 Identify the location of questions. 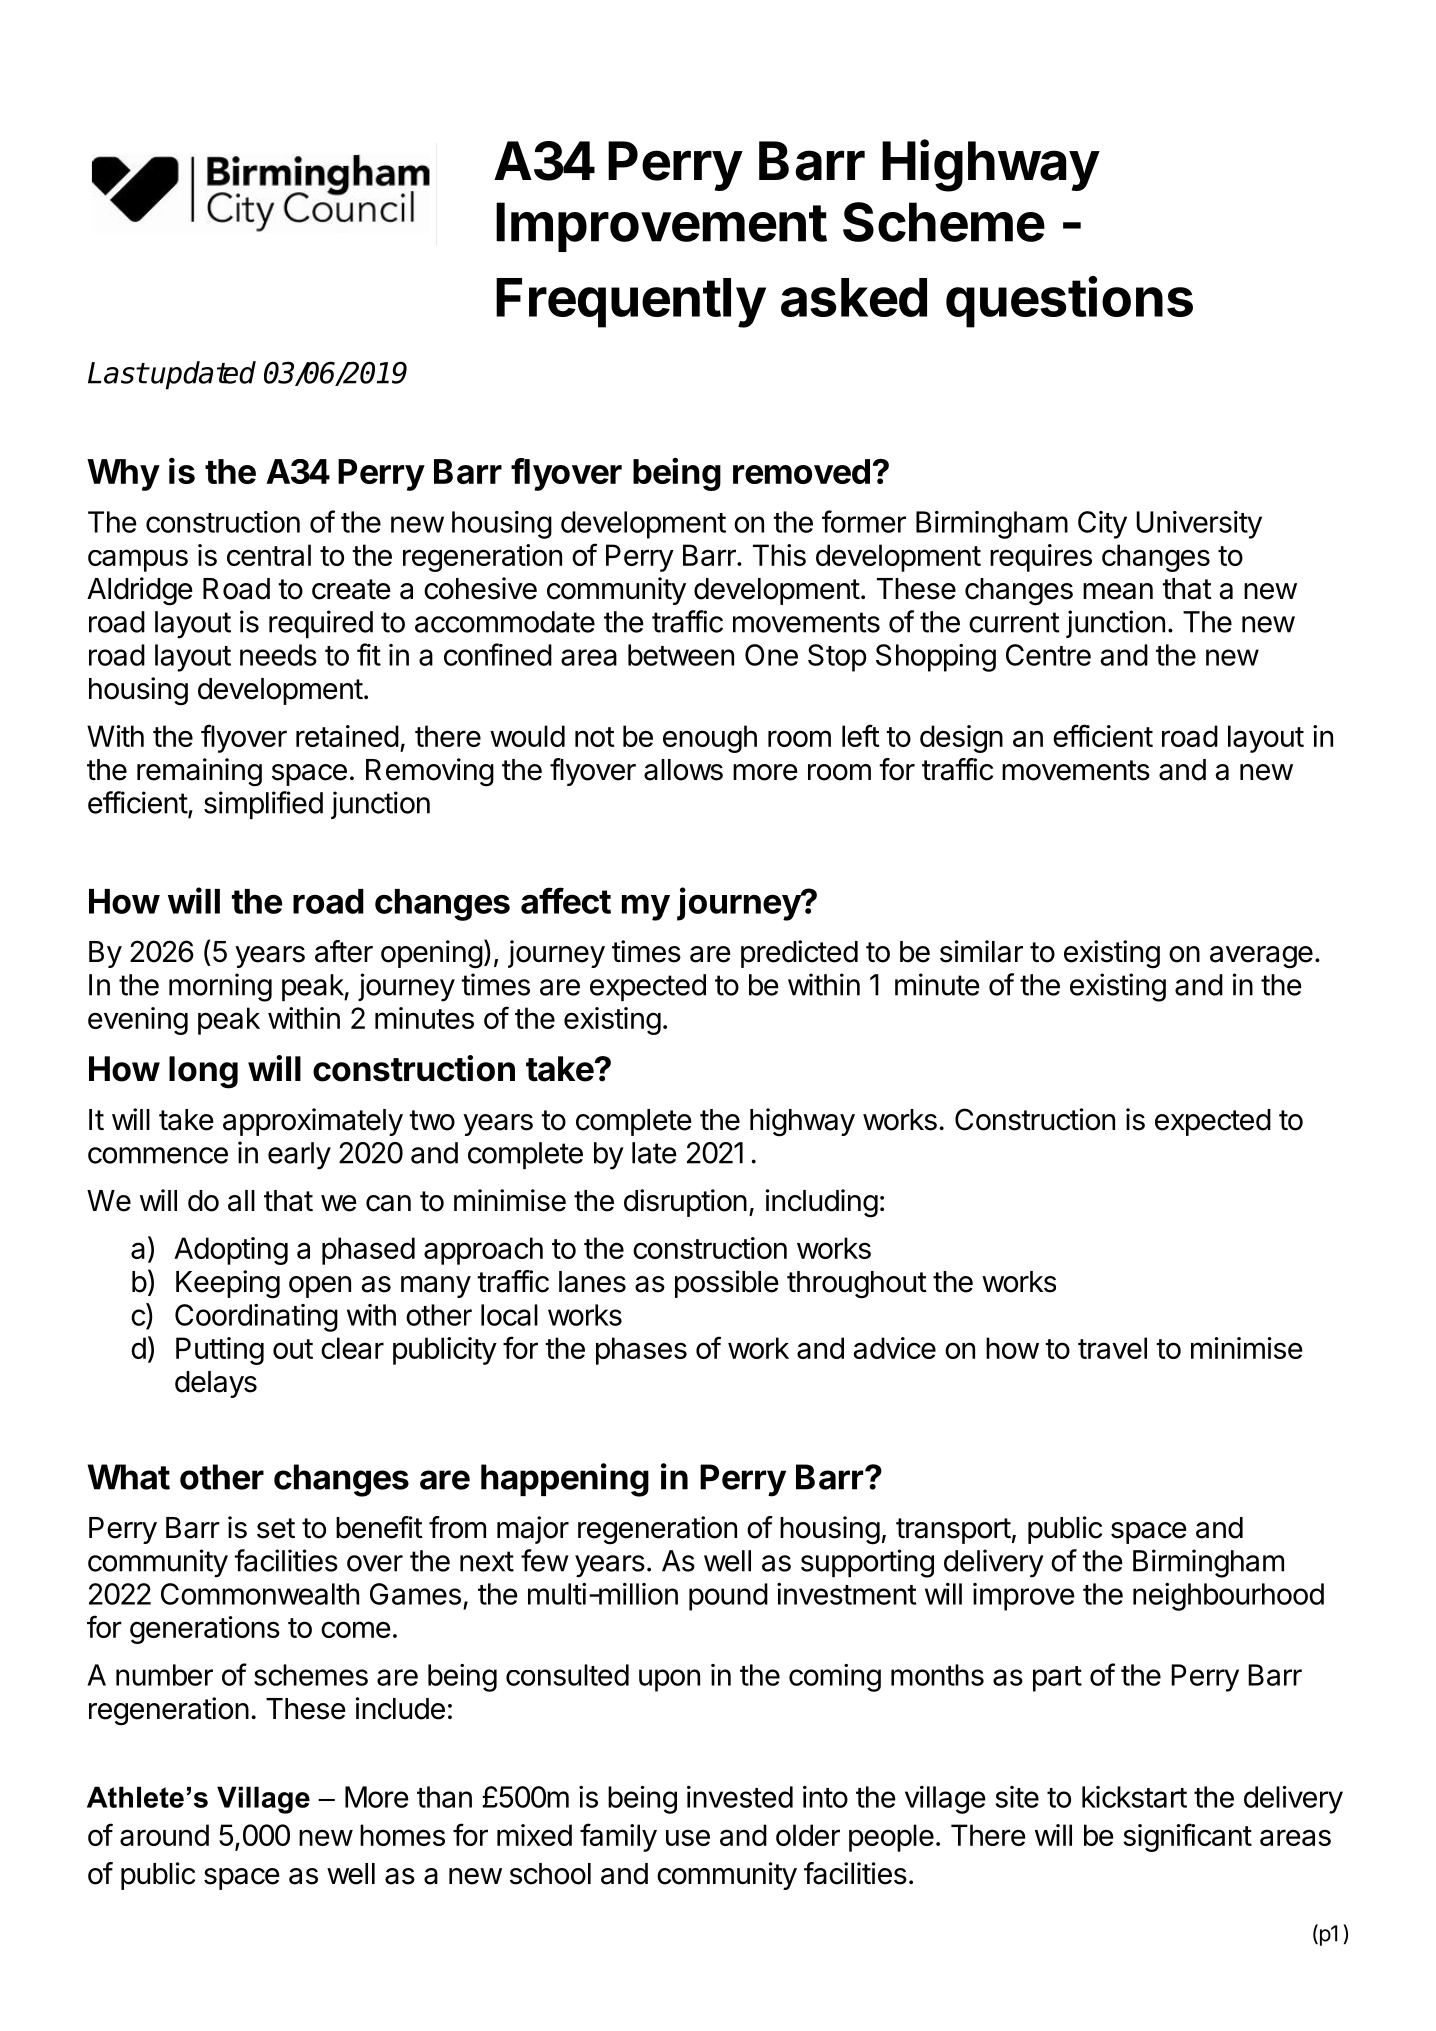
(1069, 302).
